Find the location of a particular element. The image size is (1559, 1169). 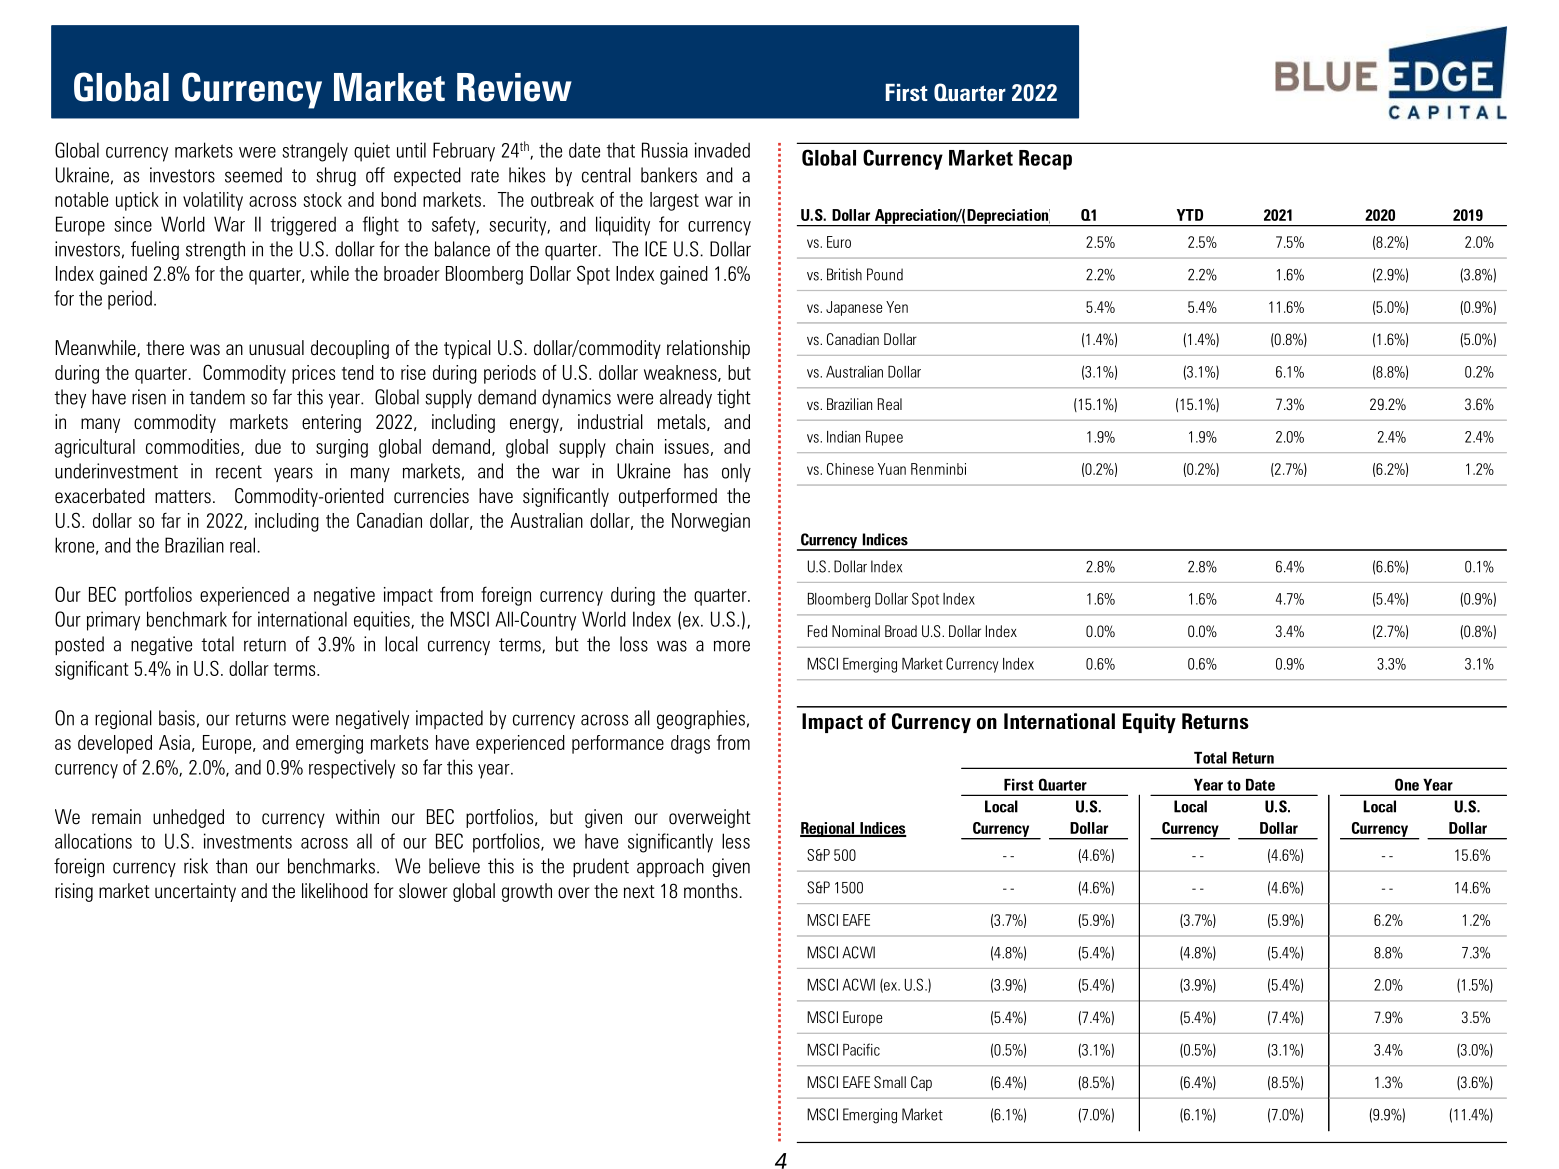

primary is located at coordinates (113, 621).
